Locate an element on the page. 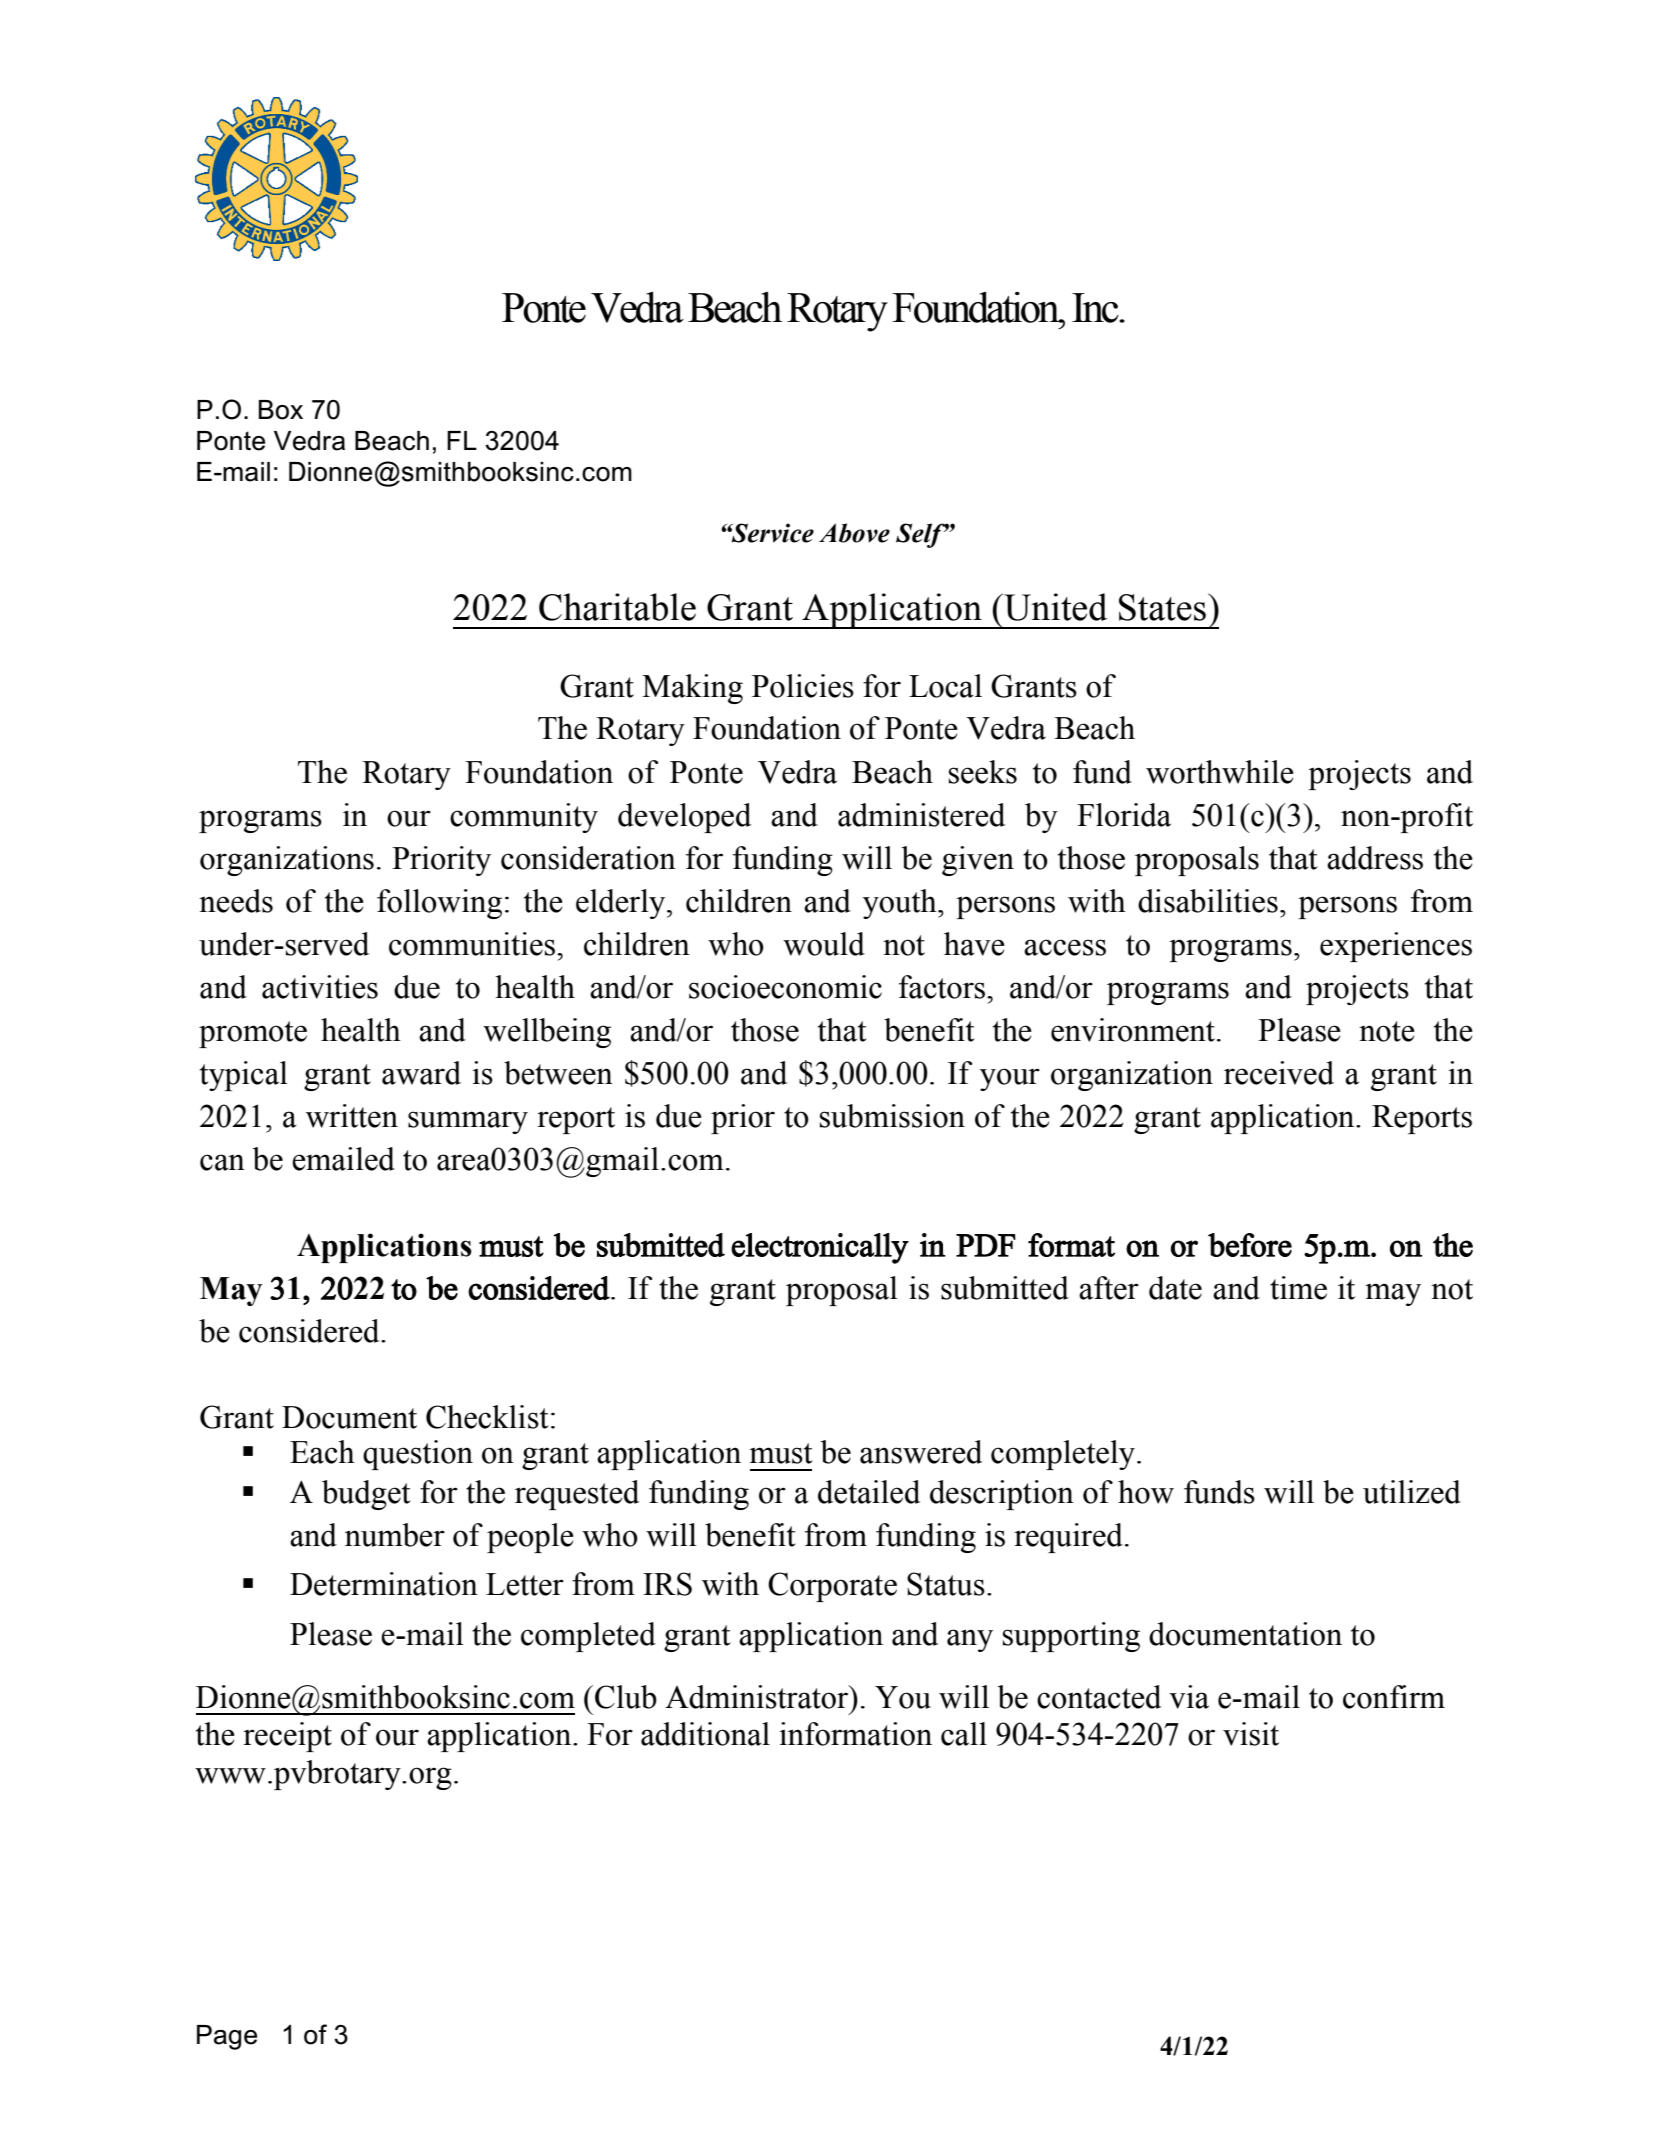 This page has width=1659, height=2147. Above is located at coordinates (854, 533).
